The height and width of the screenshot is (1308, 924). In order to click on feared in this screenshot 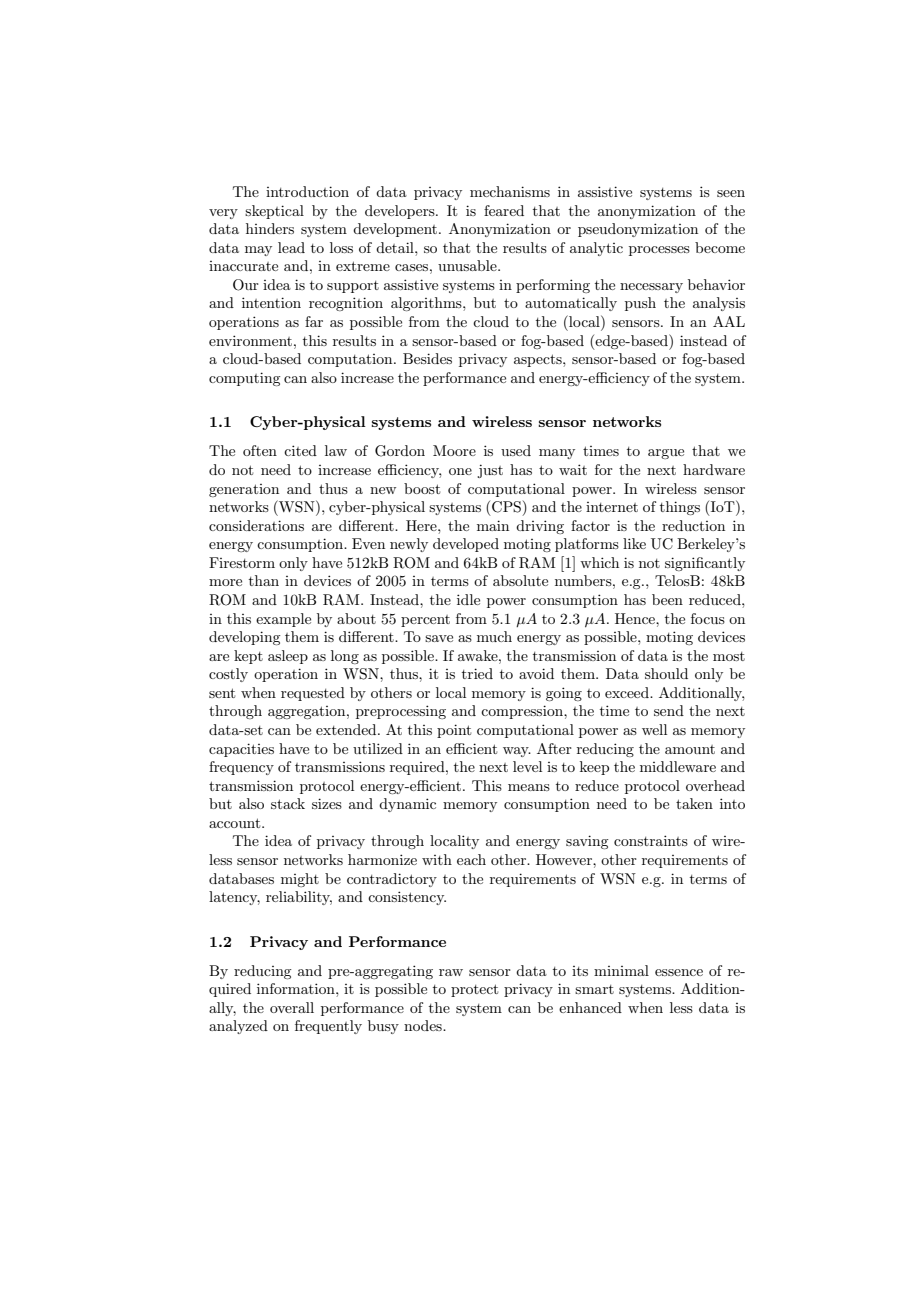, I will do `click(504, 210)`.
